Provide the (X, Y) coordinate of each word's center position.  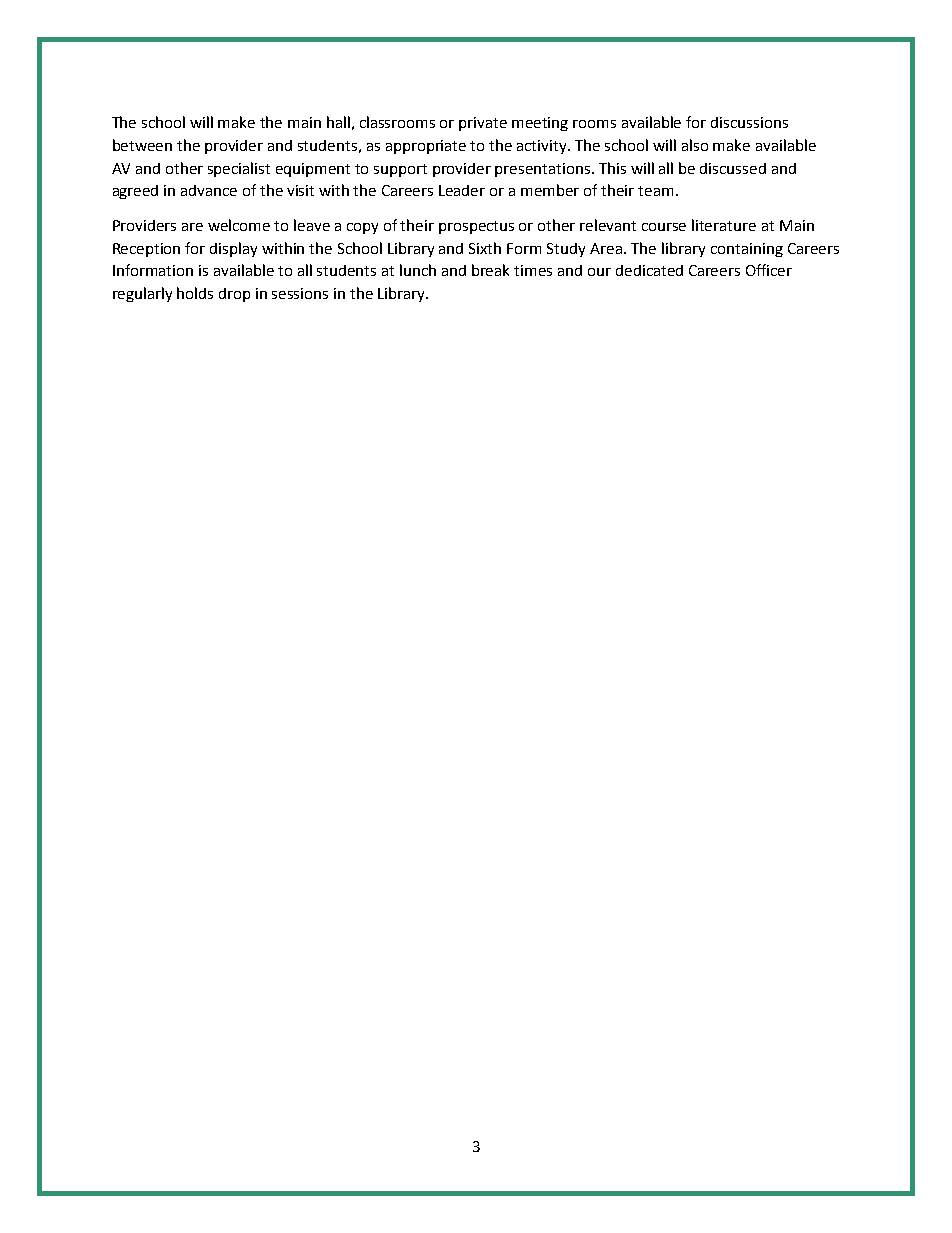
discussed (733, 168)
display (233, 249)
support (400, 170)
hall (338, 122)
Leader (462, 190)
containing (747, 250)
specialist (239, 169)
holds (195, 293)
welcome (239, 225)
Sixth (485, 248)
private (483, 124)
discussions (749, 122)
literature (724, 225)
